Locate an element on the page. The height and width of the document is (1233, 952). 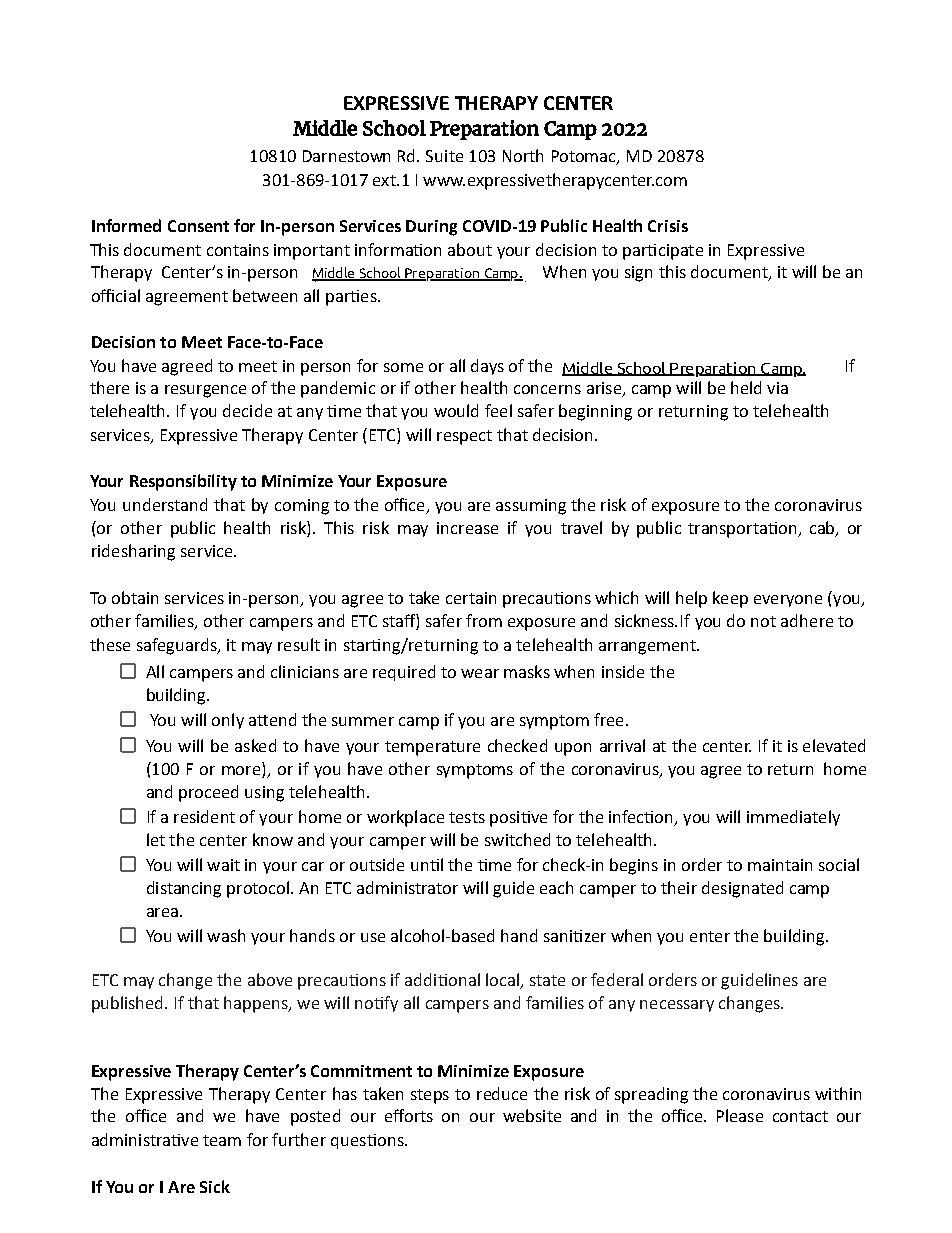
Please is located at coordinates (740, 1115).
